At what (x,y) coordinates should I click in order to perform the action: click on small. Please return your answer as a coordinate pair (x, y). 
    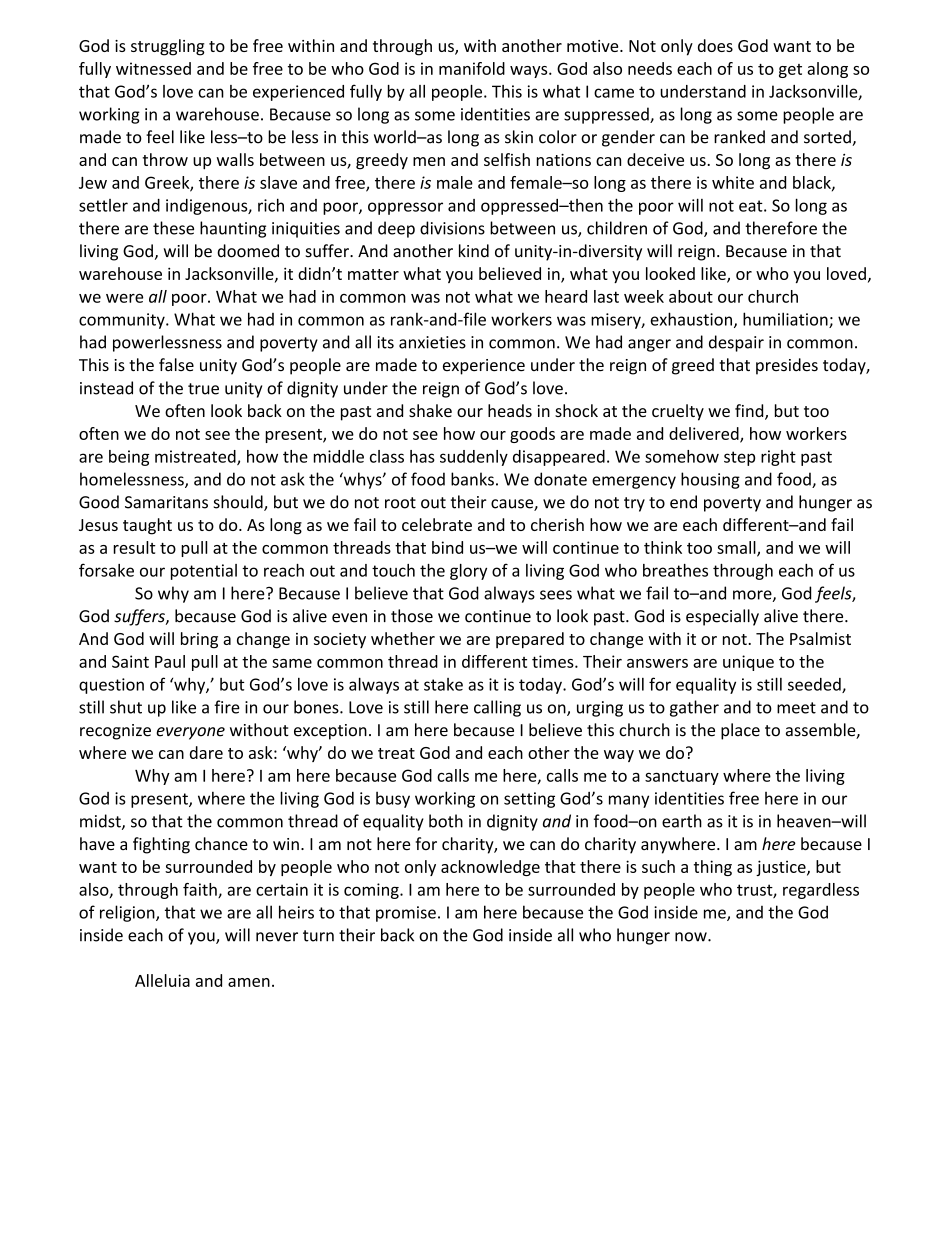
    Looking at the image, I should click on (737, 548).
